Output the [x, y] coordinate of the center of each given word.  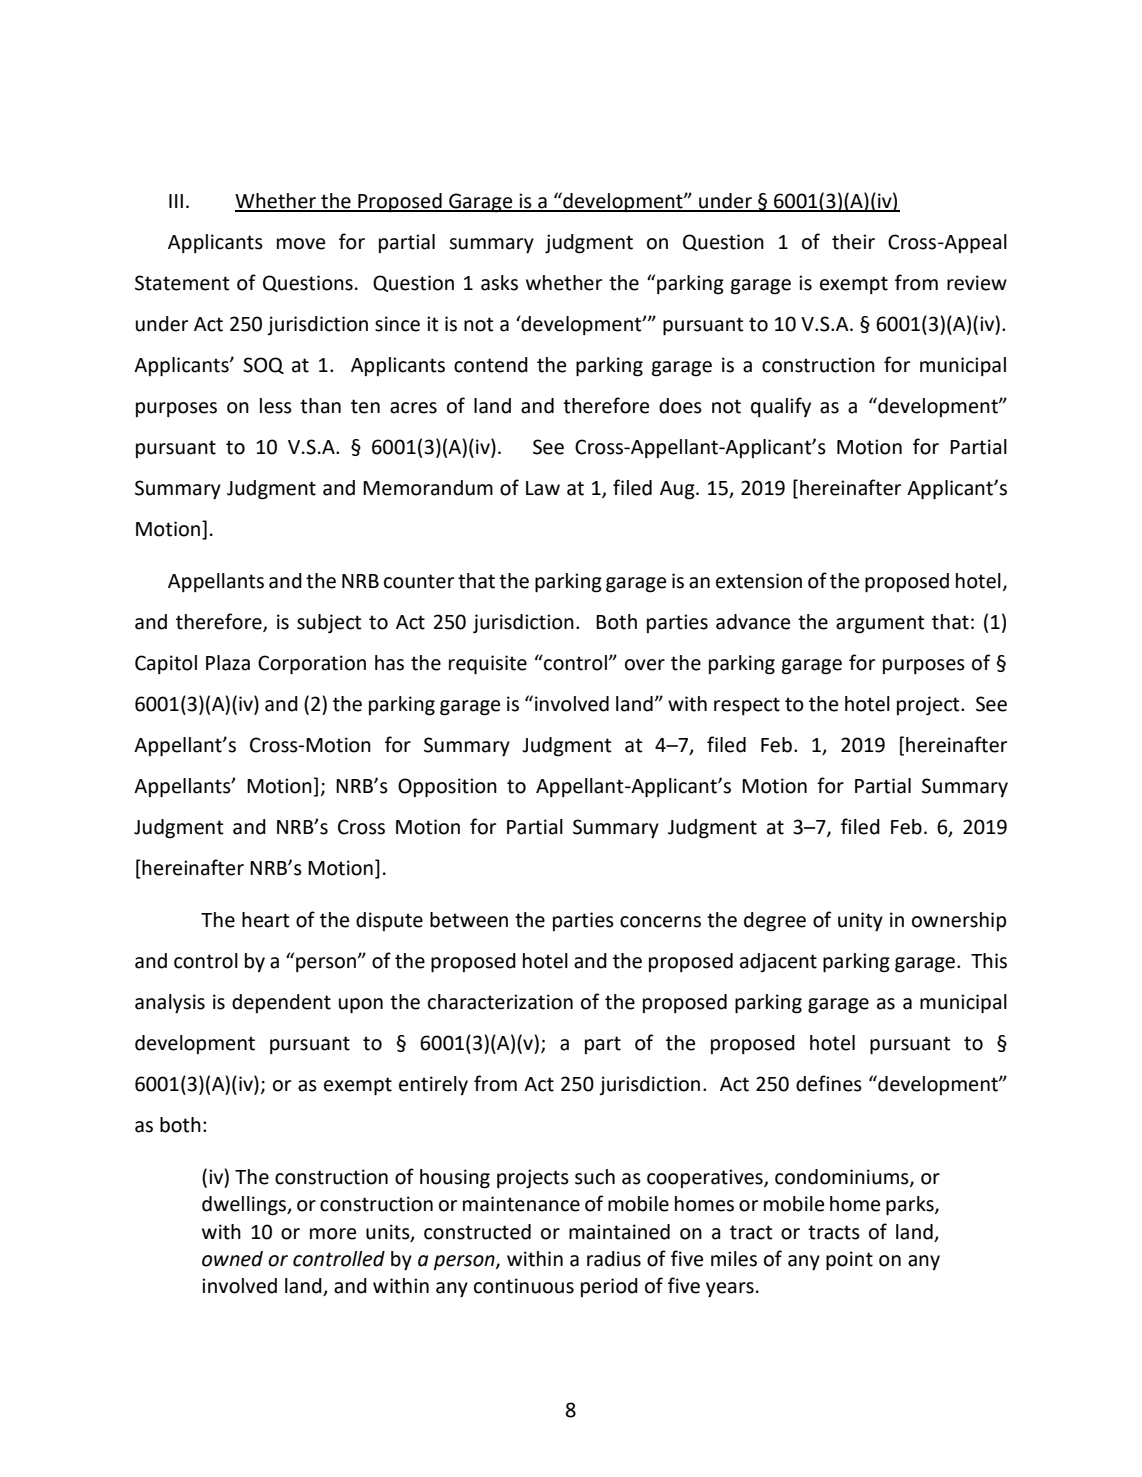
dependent [281, 1003]
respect [747, 706]
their [853, 242]
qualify [781, 407]
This [989, 961]
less [276, 406]
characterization [500, 1002]
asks [499, 283]
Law [543, 488]
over [645, 665]
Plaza [228, 663]
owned [232, 1259]
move [301, 244]
